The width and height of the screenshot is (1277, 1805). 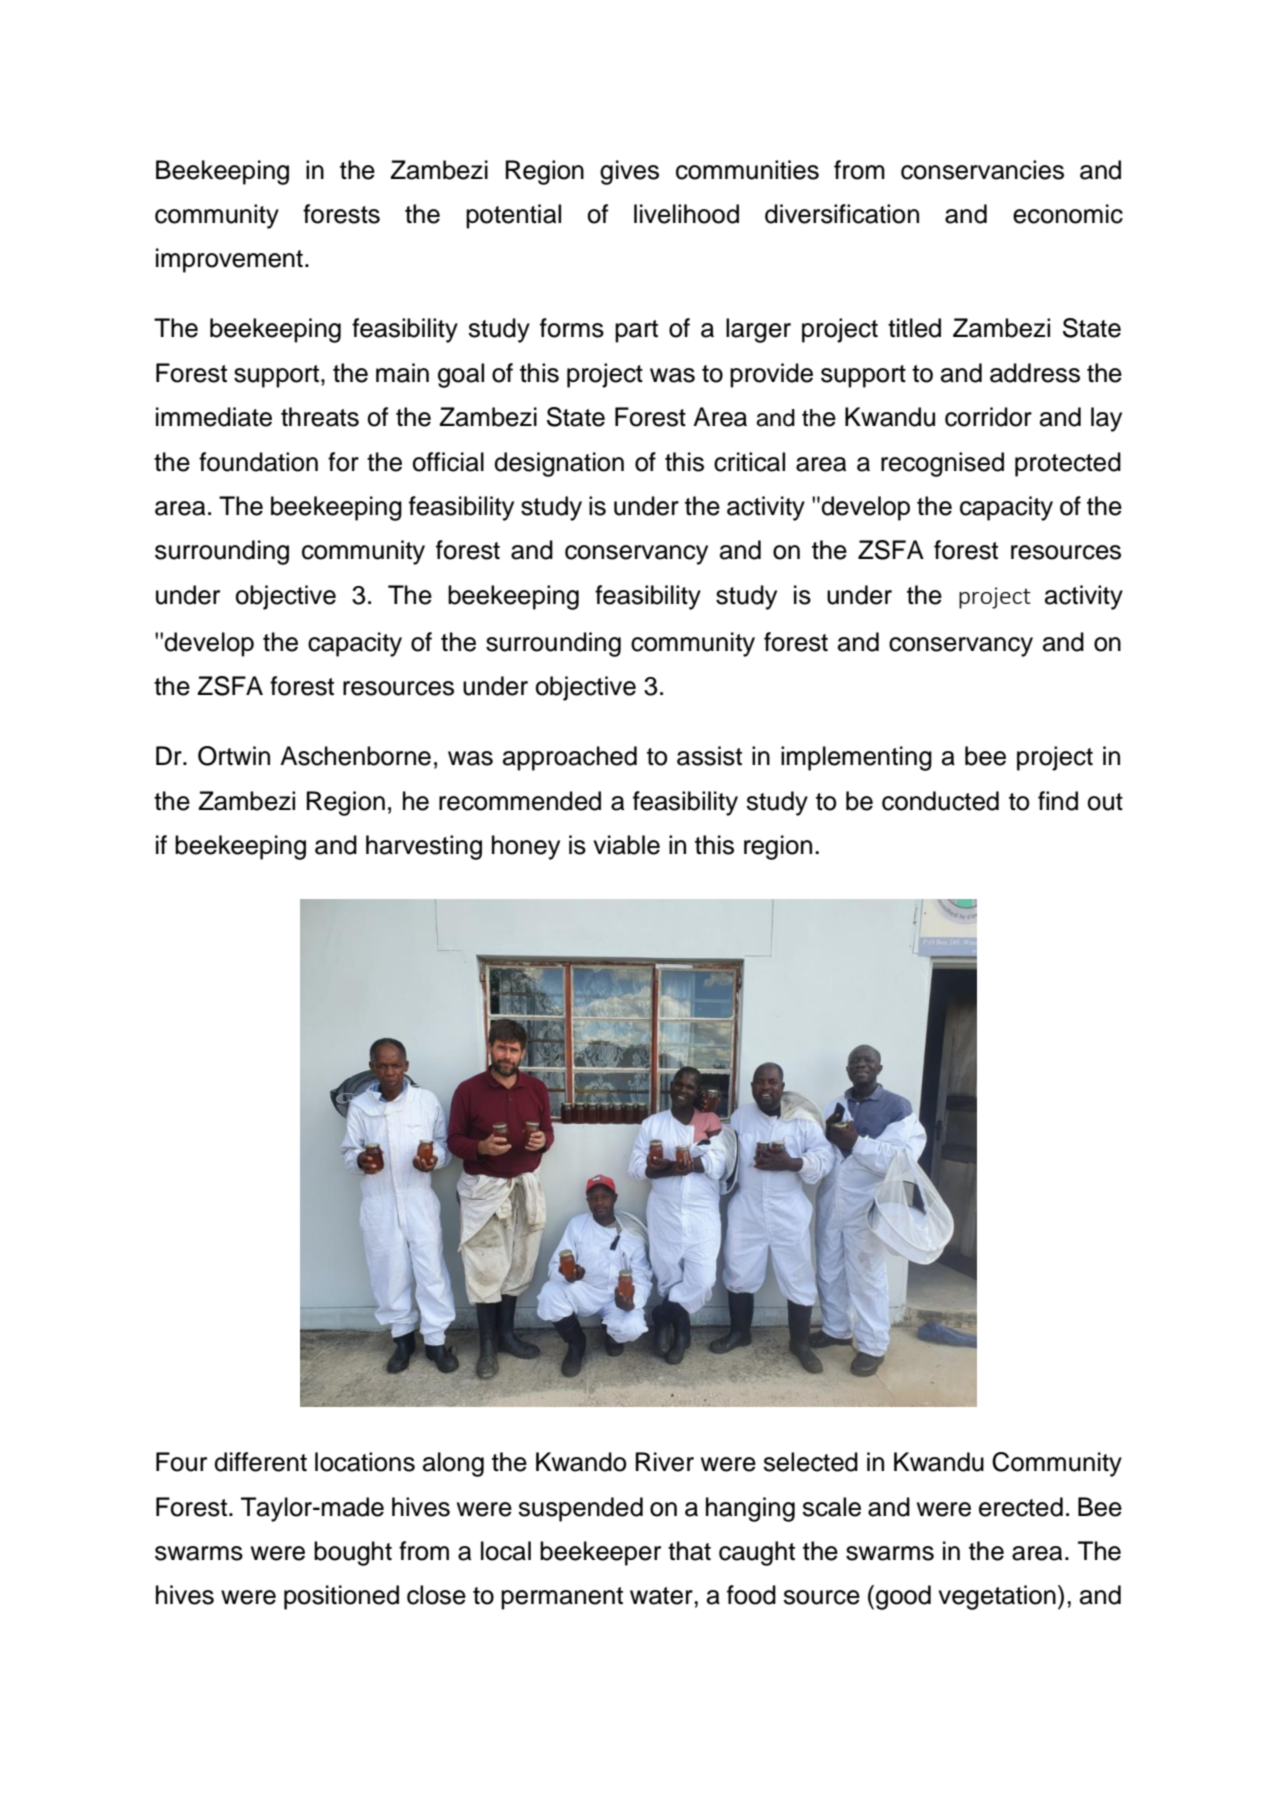 I want to click on economic, so click(x=1068, y=214).
